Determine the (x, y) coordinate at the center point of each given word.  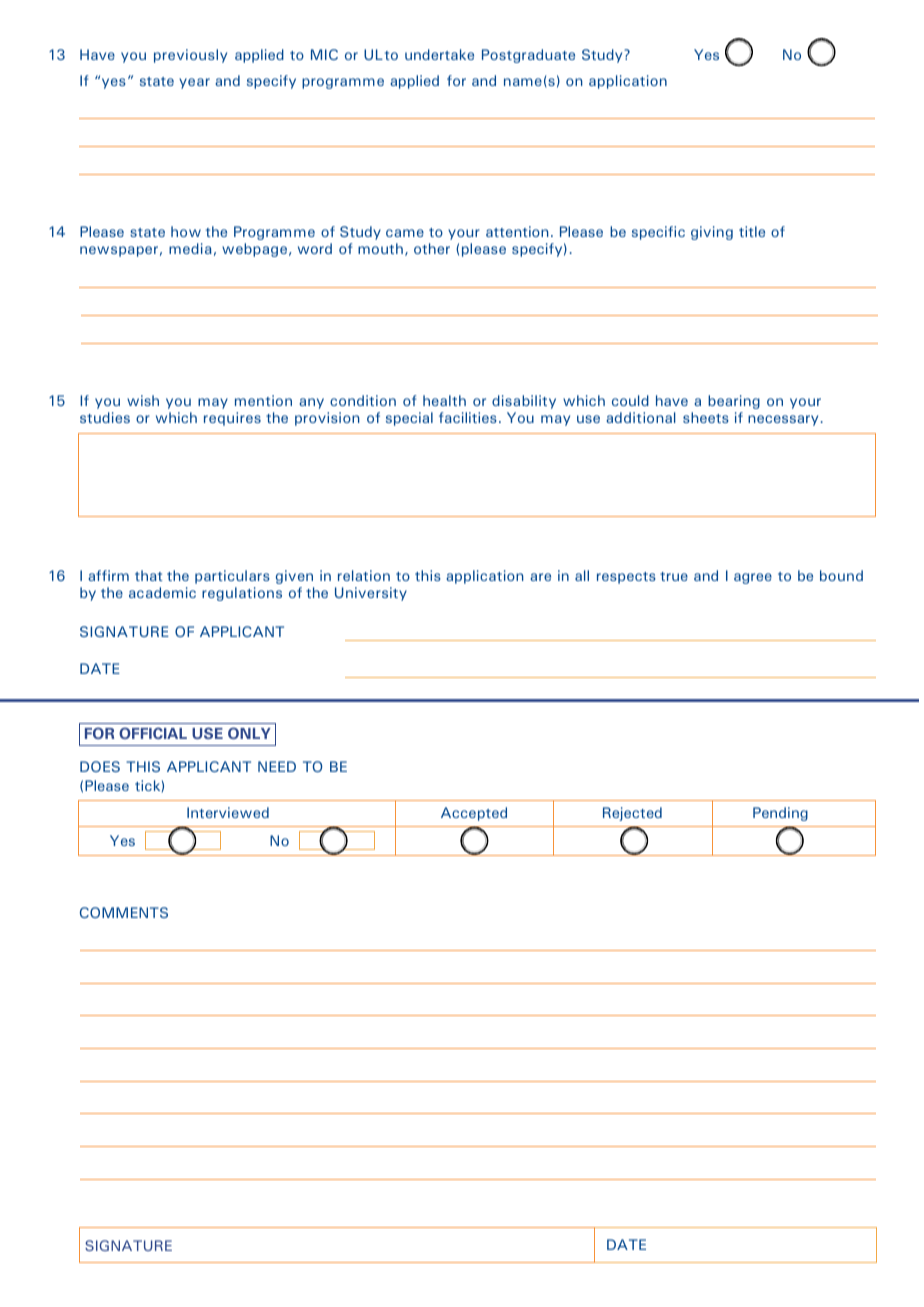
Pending (780, 814)
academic (162, 592)
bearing (734, 402)
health (444, 400)
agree (753, 578)
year (194, 83)
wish (143, 400)
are (540, 577)
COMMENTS (124, 912)
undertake (439, 54)
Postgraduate (528, 56)
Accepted (474, 814)
